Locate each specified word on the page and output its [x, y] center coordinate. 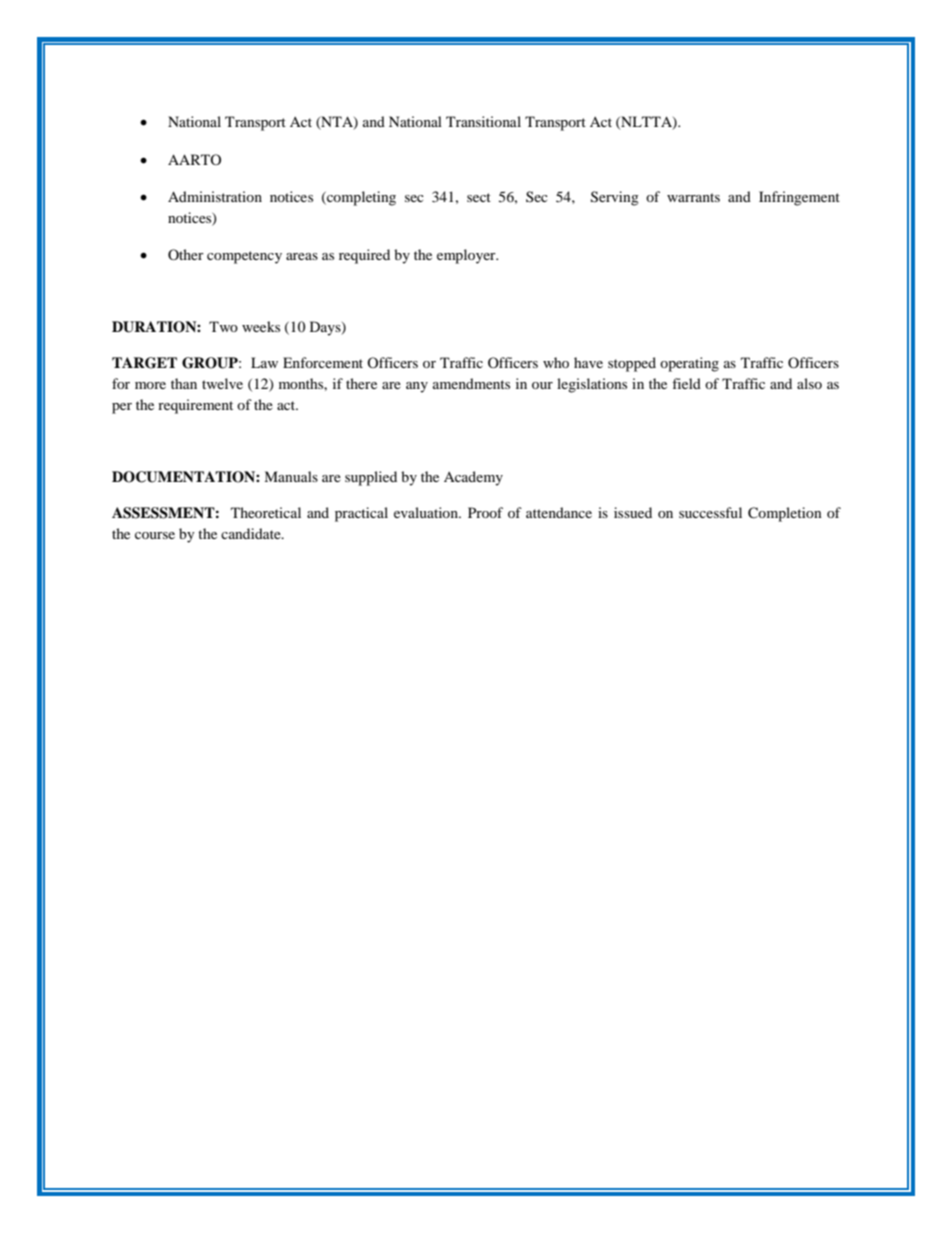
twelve [222, 383]
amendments [471, 383]
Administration [215, 196]
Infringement [799, 198]
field [686, 383]
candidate [252, 533]
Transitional [483, 121]
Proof [485, 512]
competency [244, 257]
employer [467, 256]
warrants [693, 197]
